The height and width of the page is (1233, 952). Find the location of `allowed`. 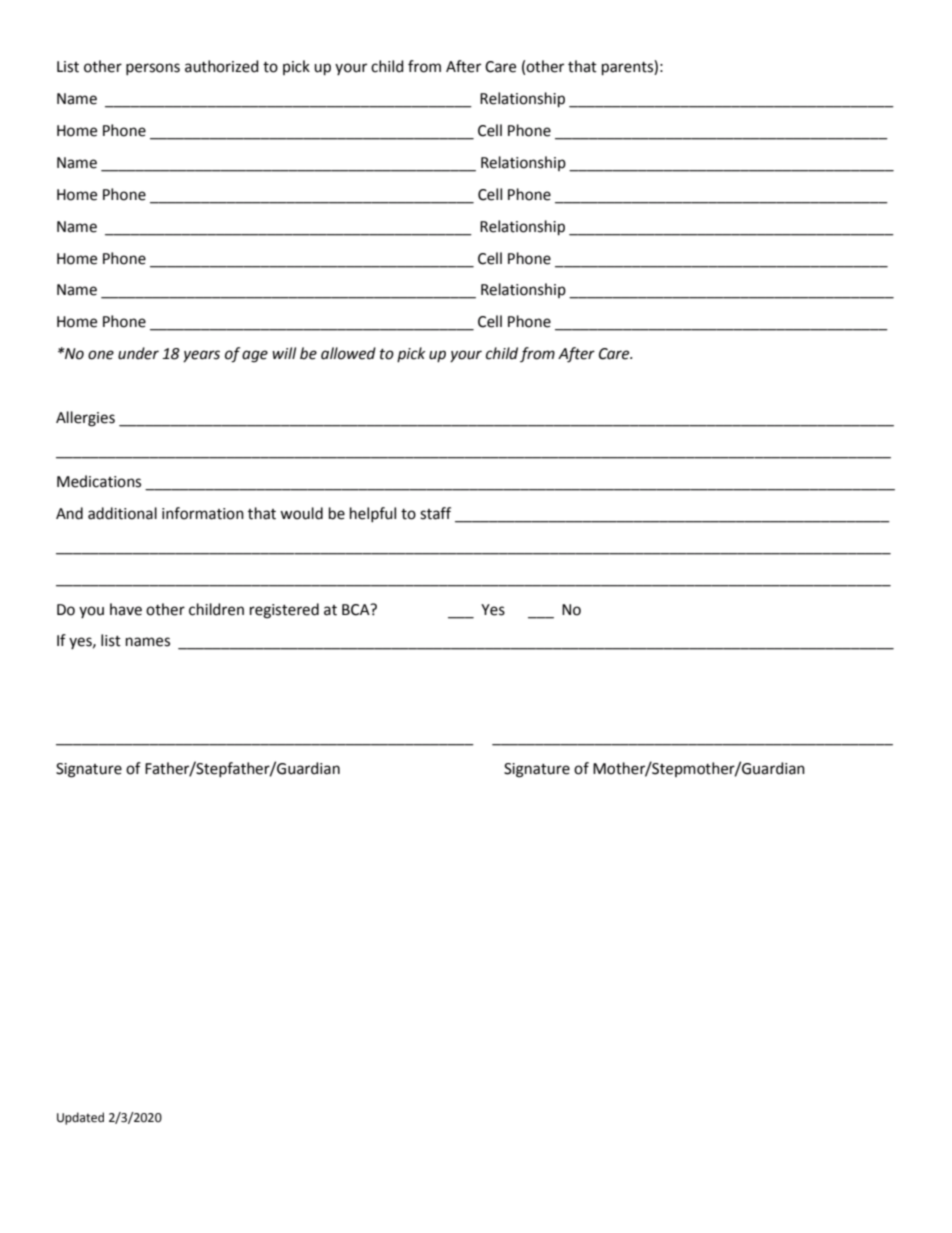

allowed is located at coordinates (348, 353).
